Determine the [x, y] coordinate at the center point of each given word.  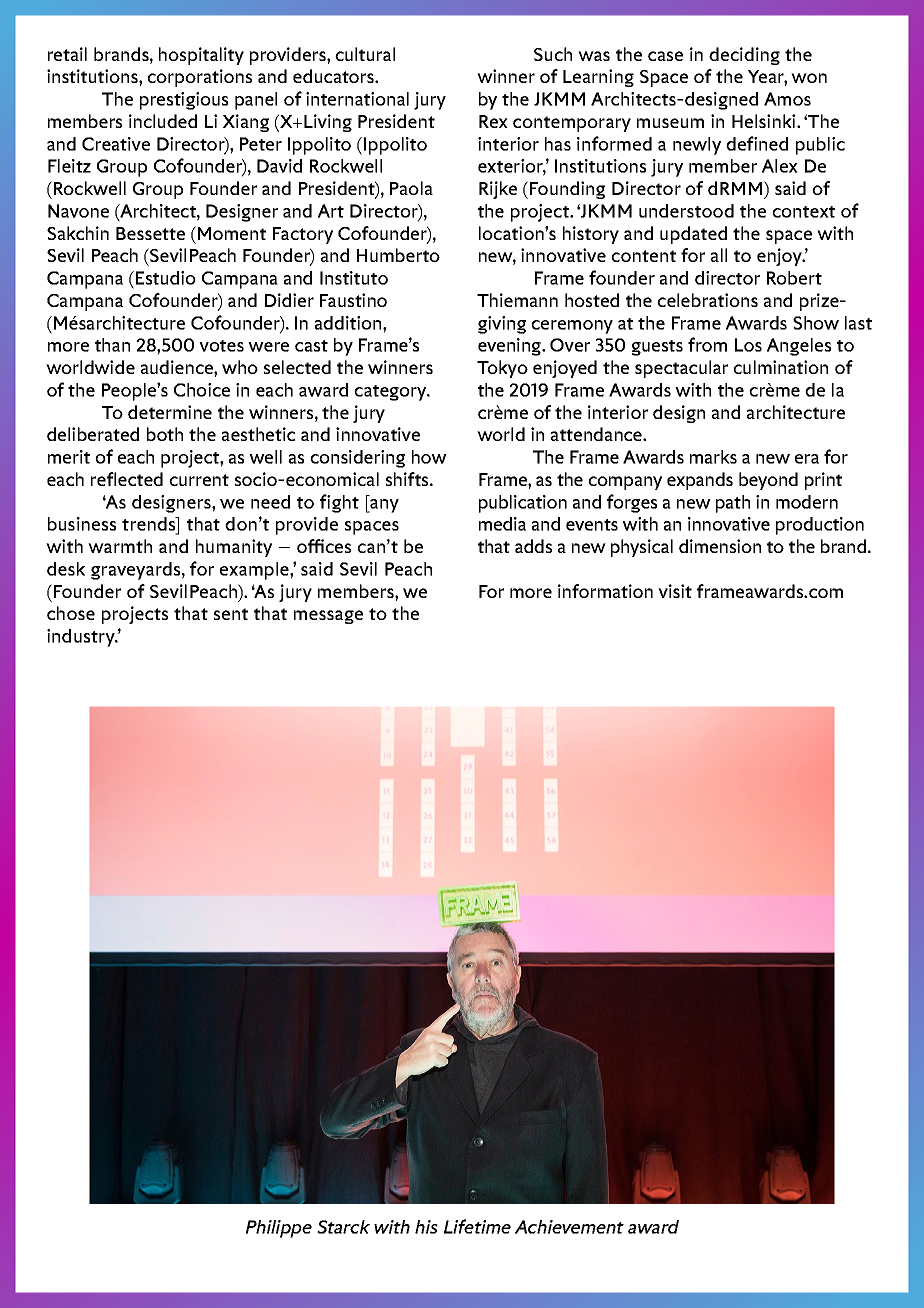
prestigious [184, 101]
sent [231, 614]
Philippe [279, 1229]
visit [675, 591]
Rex [493, 121]
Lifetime [477, 1226]
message [328, 617]
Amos [787, 99]
